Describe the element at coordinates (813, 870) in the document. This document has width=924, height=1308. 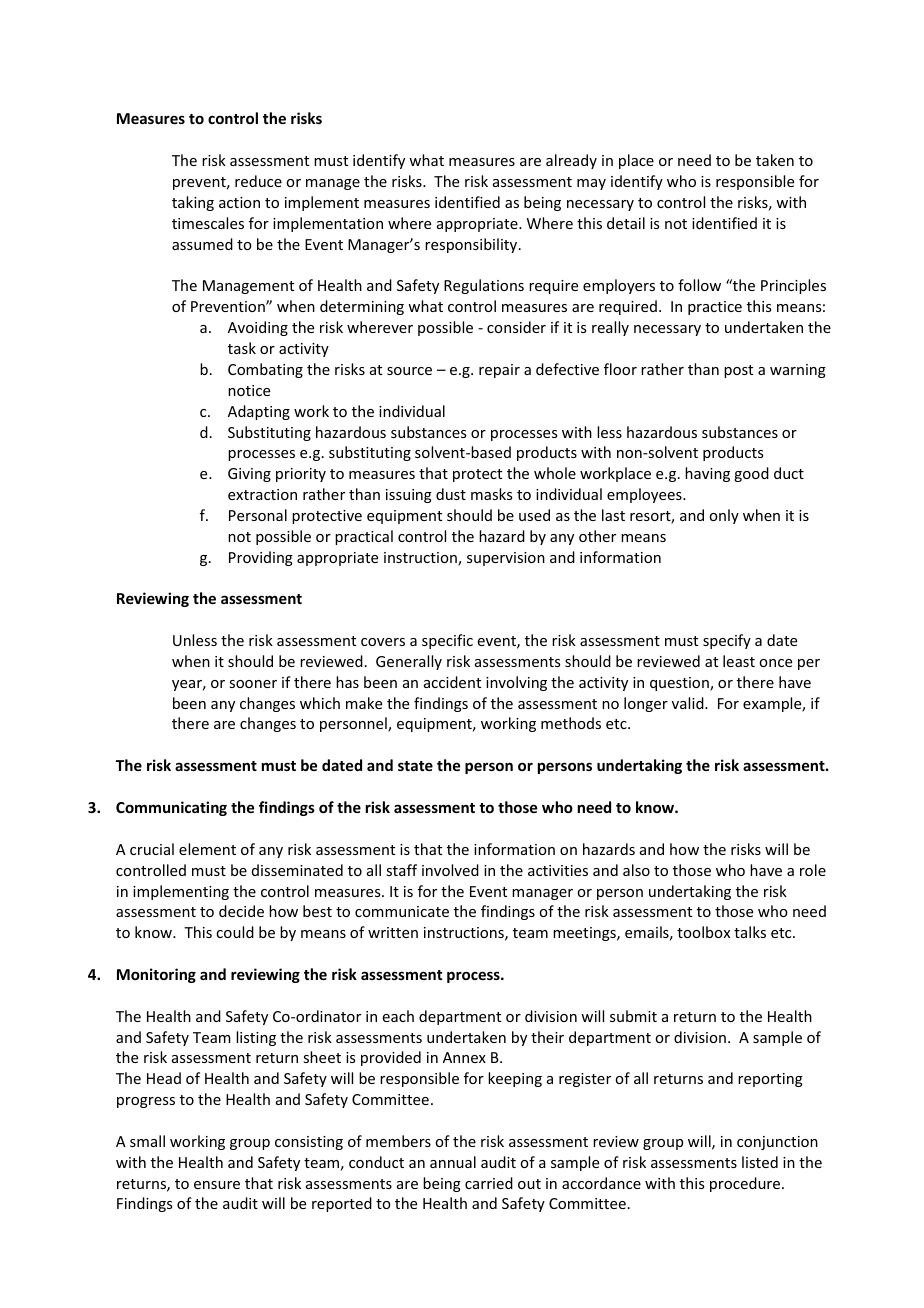
I see `role` at that location.
